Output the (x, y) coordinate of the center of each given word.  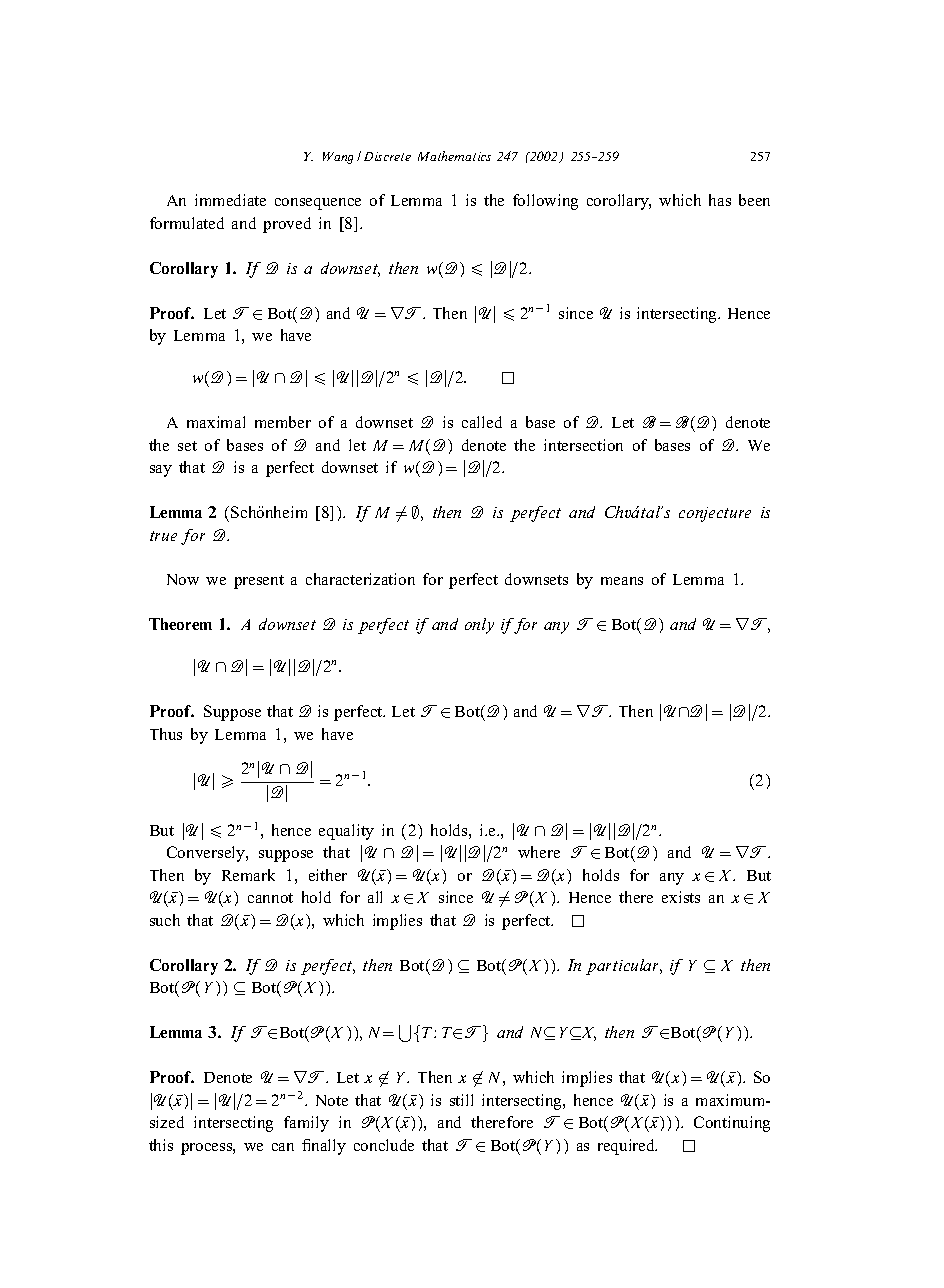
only (479, 626)
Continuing (732, 1124)
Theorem (180, 624)
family (306, 1124)
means (622, 581)
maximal (216, 422)
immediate (230, 200)
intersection (583, 445)
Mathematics (454, 156)
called (482, 422)
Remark (248, 875)
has (720, 200)
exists (681, 897)
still (461, 1100)
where (539, 852)
